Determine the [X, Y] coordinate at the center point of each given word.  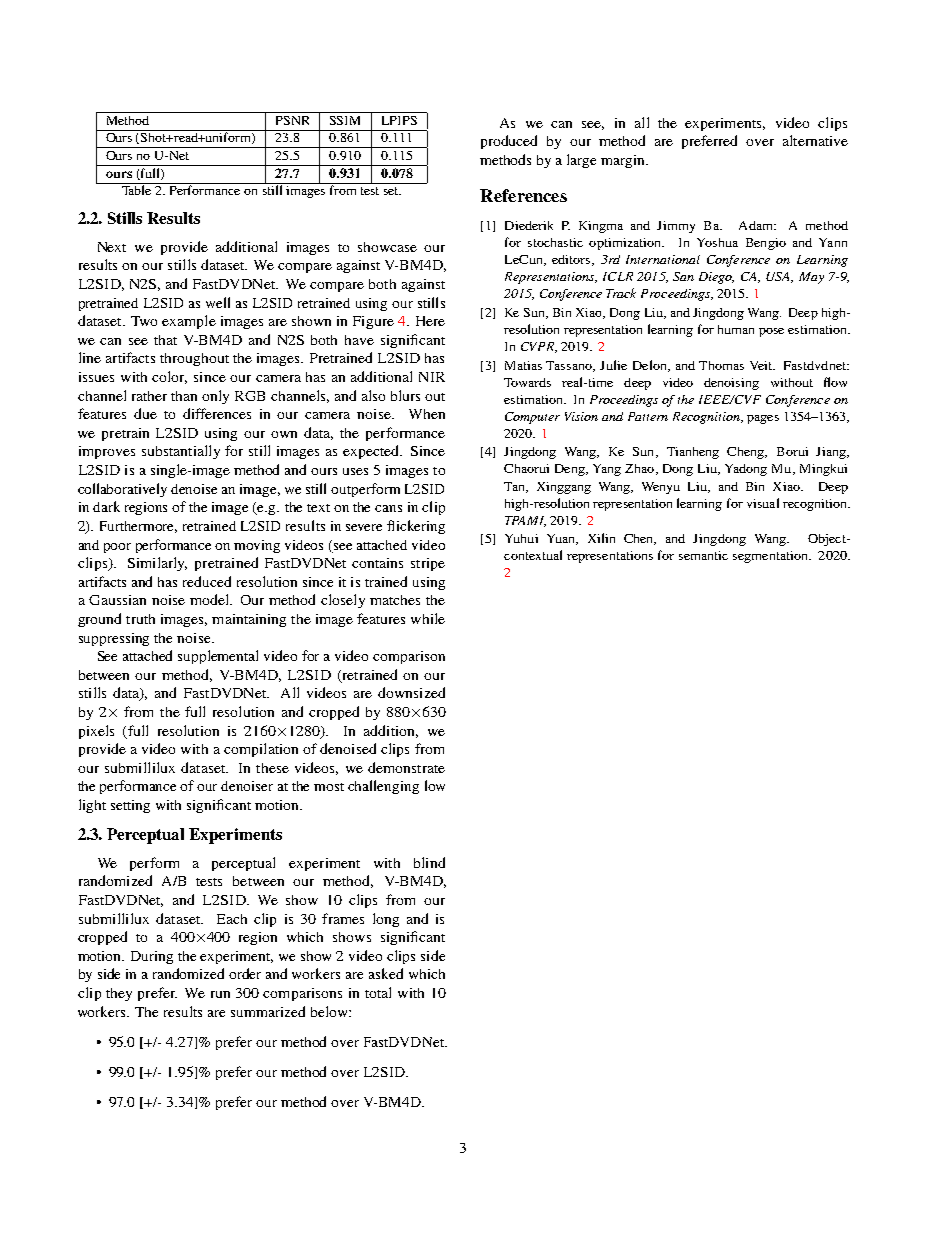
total [378, 992]
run [220, 994]
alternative [815, 140]
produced [509, 142]
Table [136, 189]
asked [386, 973]
